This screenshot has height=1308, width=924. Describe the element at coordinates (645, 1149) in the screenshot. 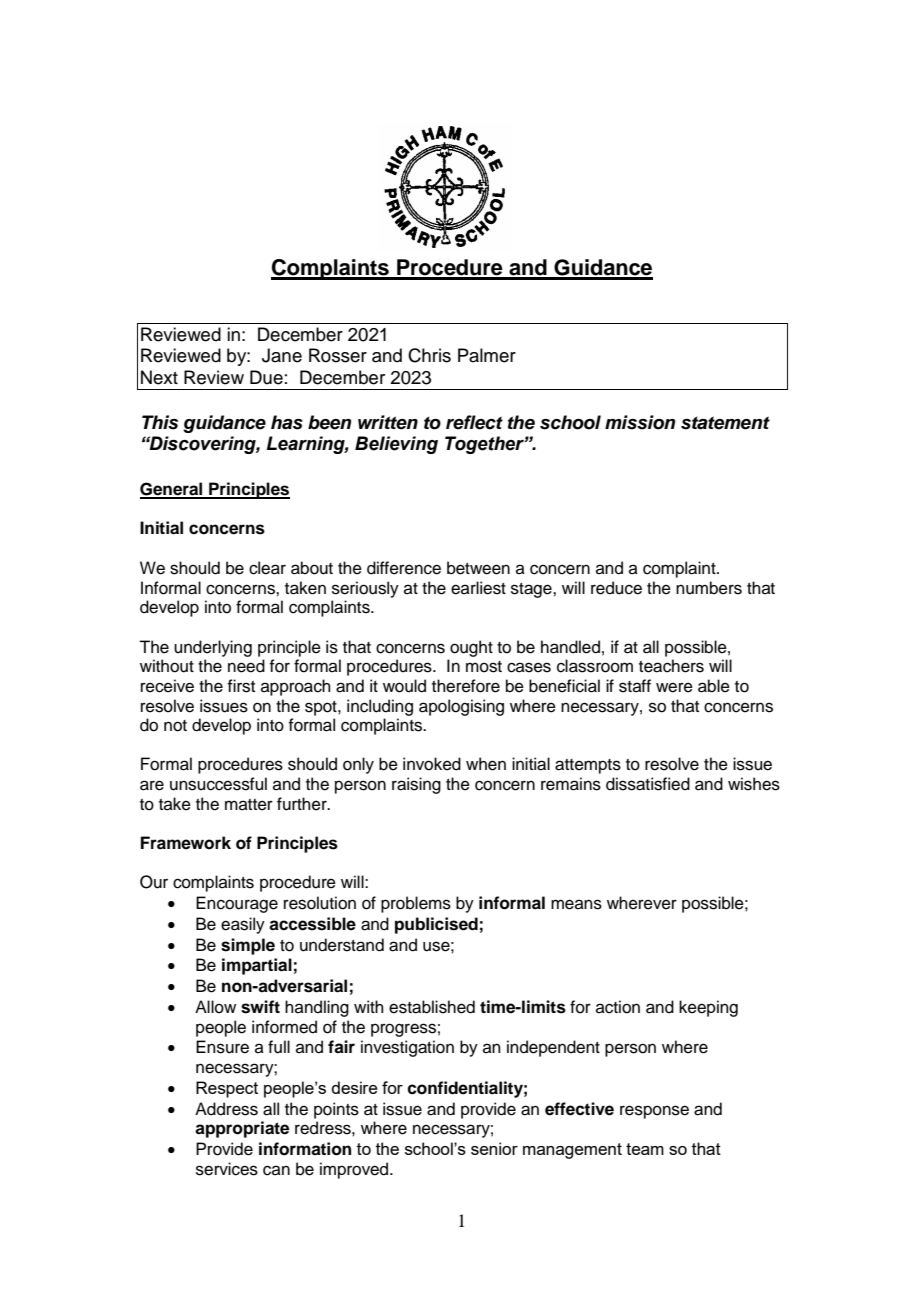

I see `team` at that location.
